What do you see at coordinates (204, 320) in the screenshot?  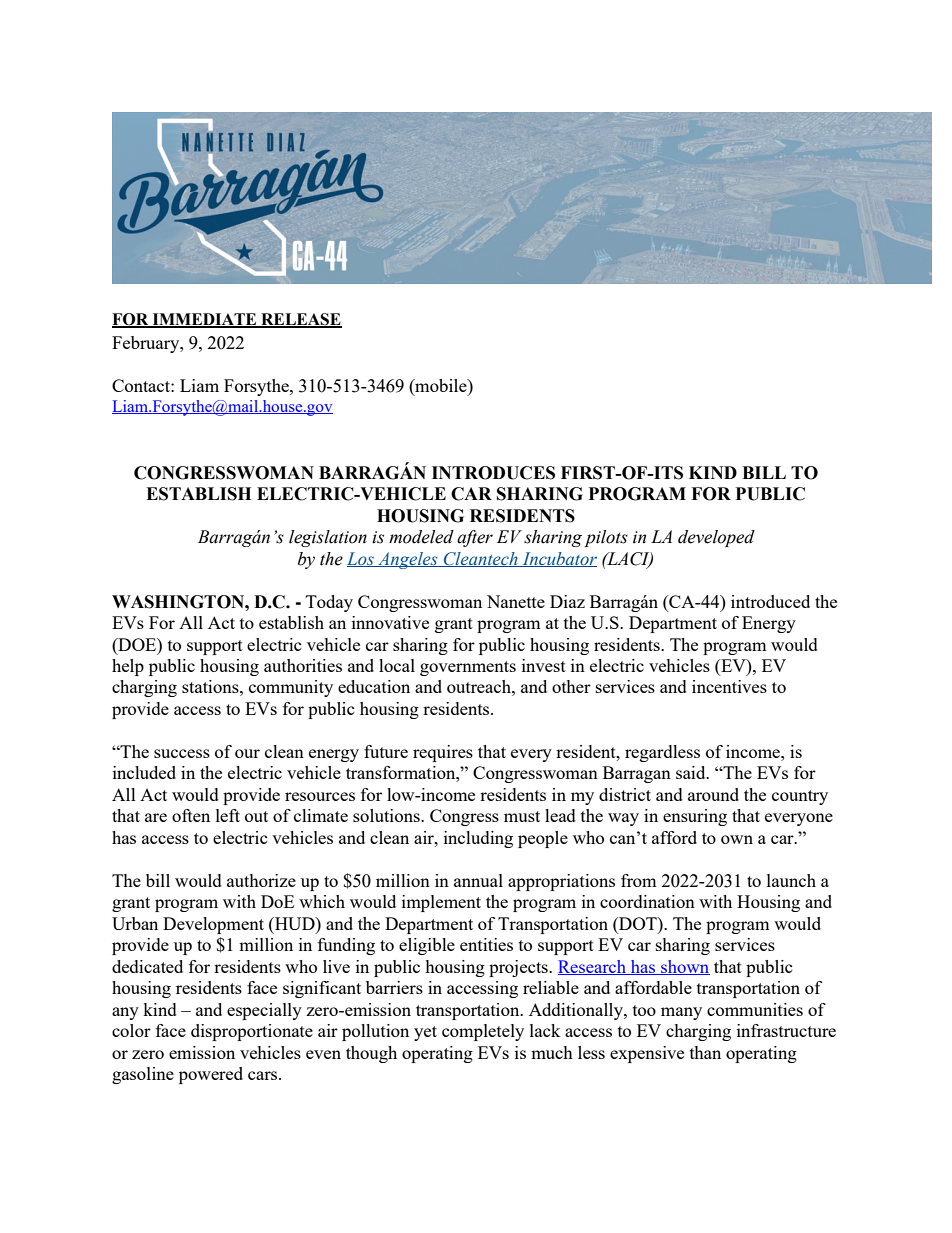 I see `IMMEDIATE` at bounding box center [204, 320].
